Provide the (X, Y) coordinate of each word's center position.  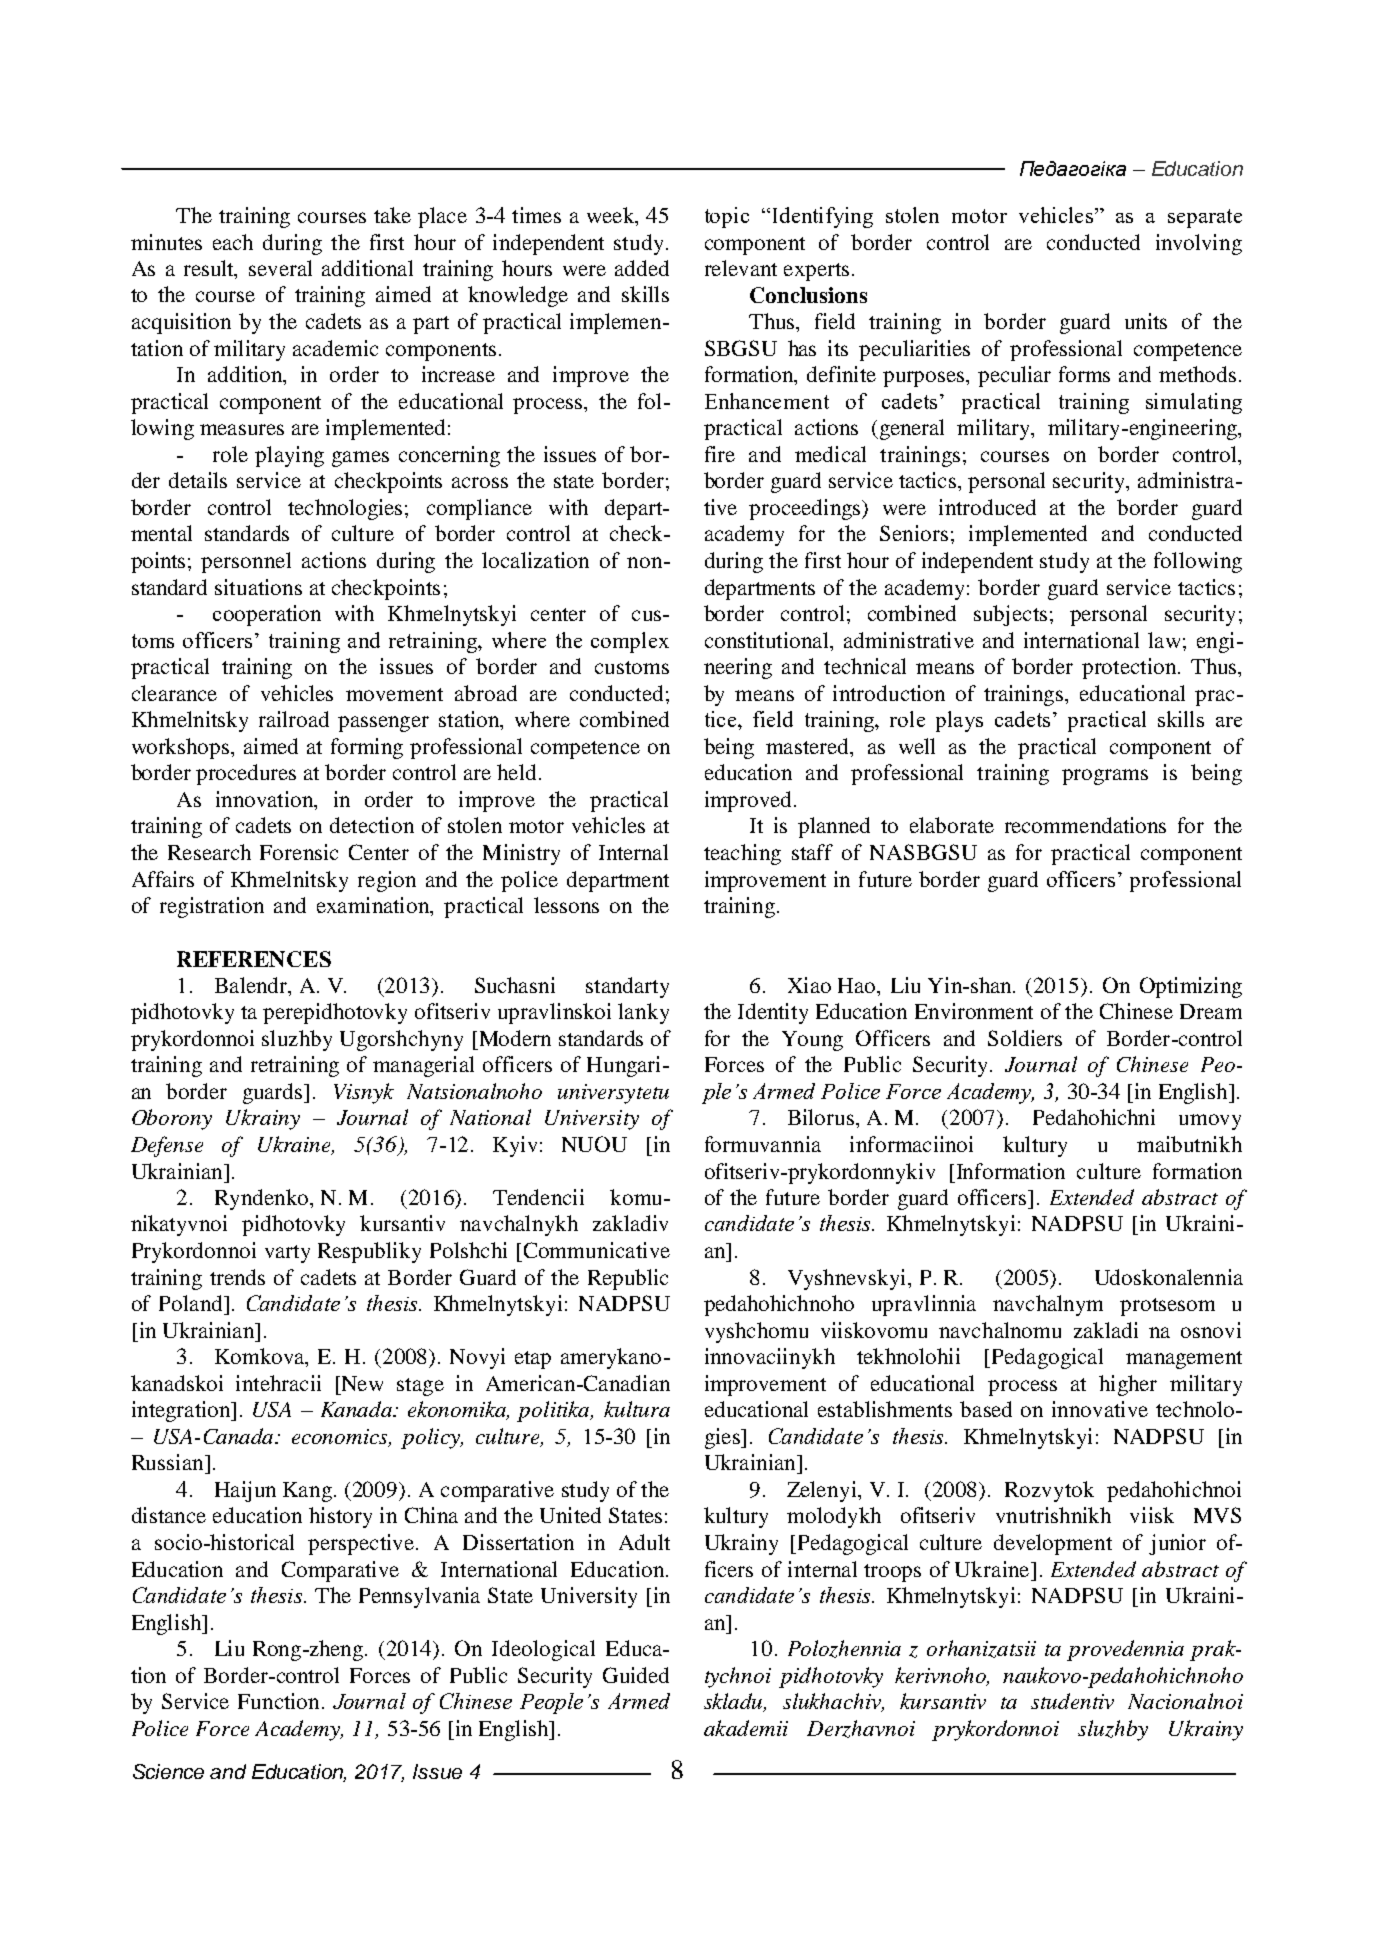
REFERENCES (254, 959)
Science (168, 1771)
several (280, 268)
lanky (643, 1013)
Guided (636, 1675)
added (642, 268)
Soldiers (1025, 1038)
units (1146, 321)
